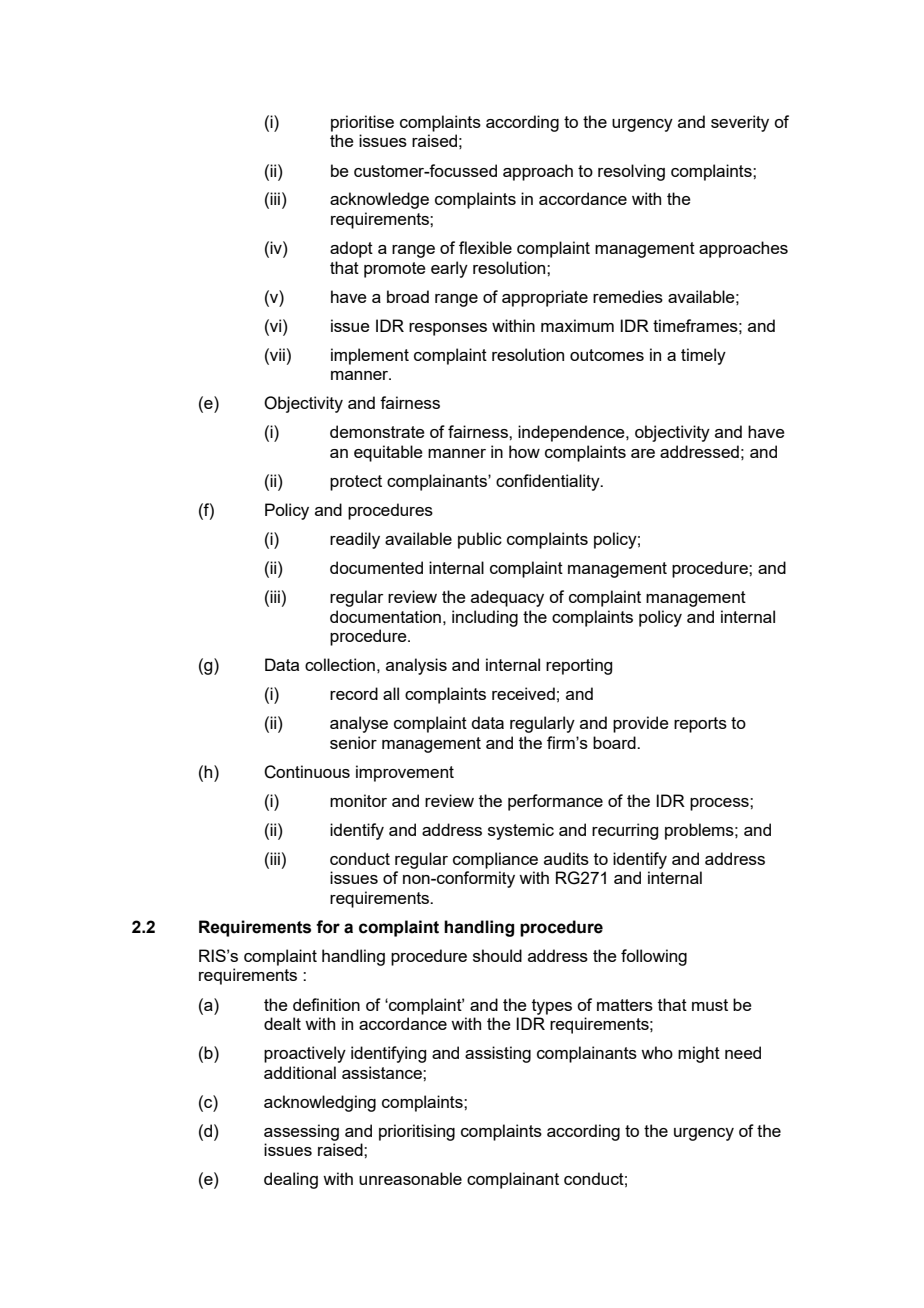 The height and width of the document is (1308, 924). I want to click on recurring, so click(625, 831).
